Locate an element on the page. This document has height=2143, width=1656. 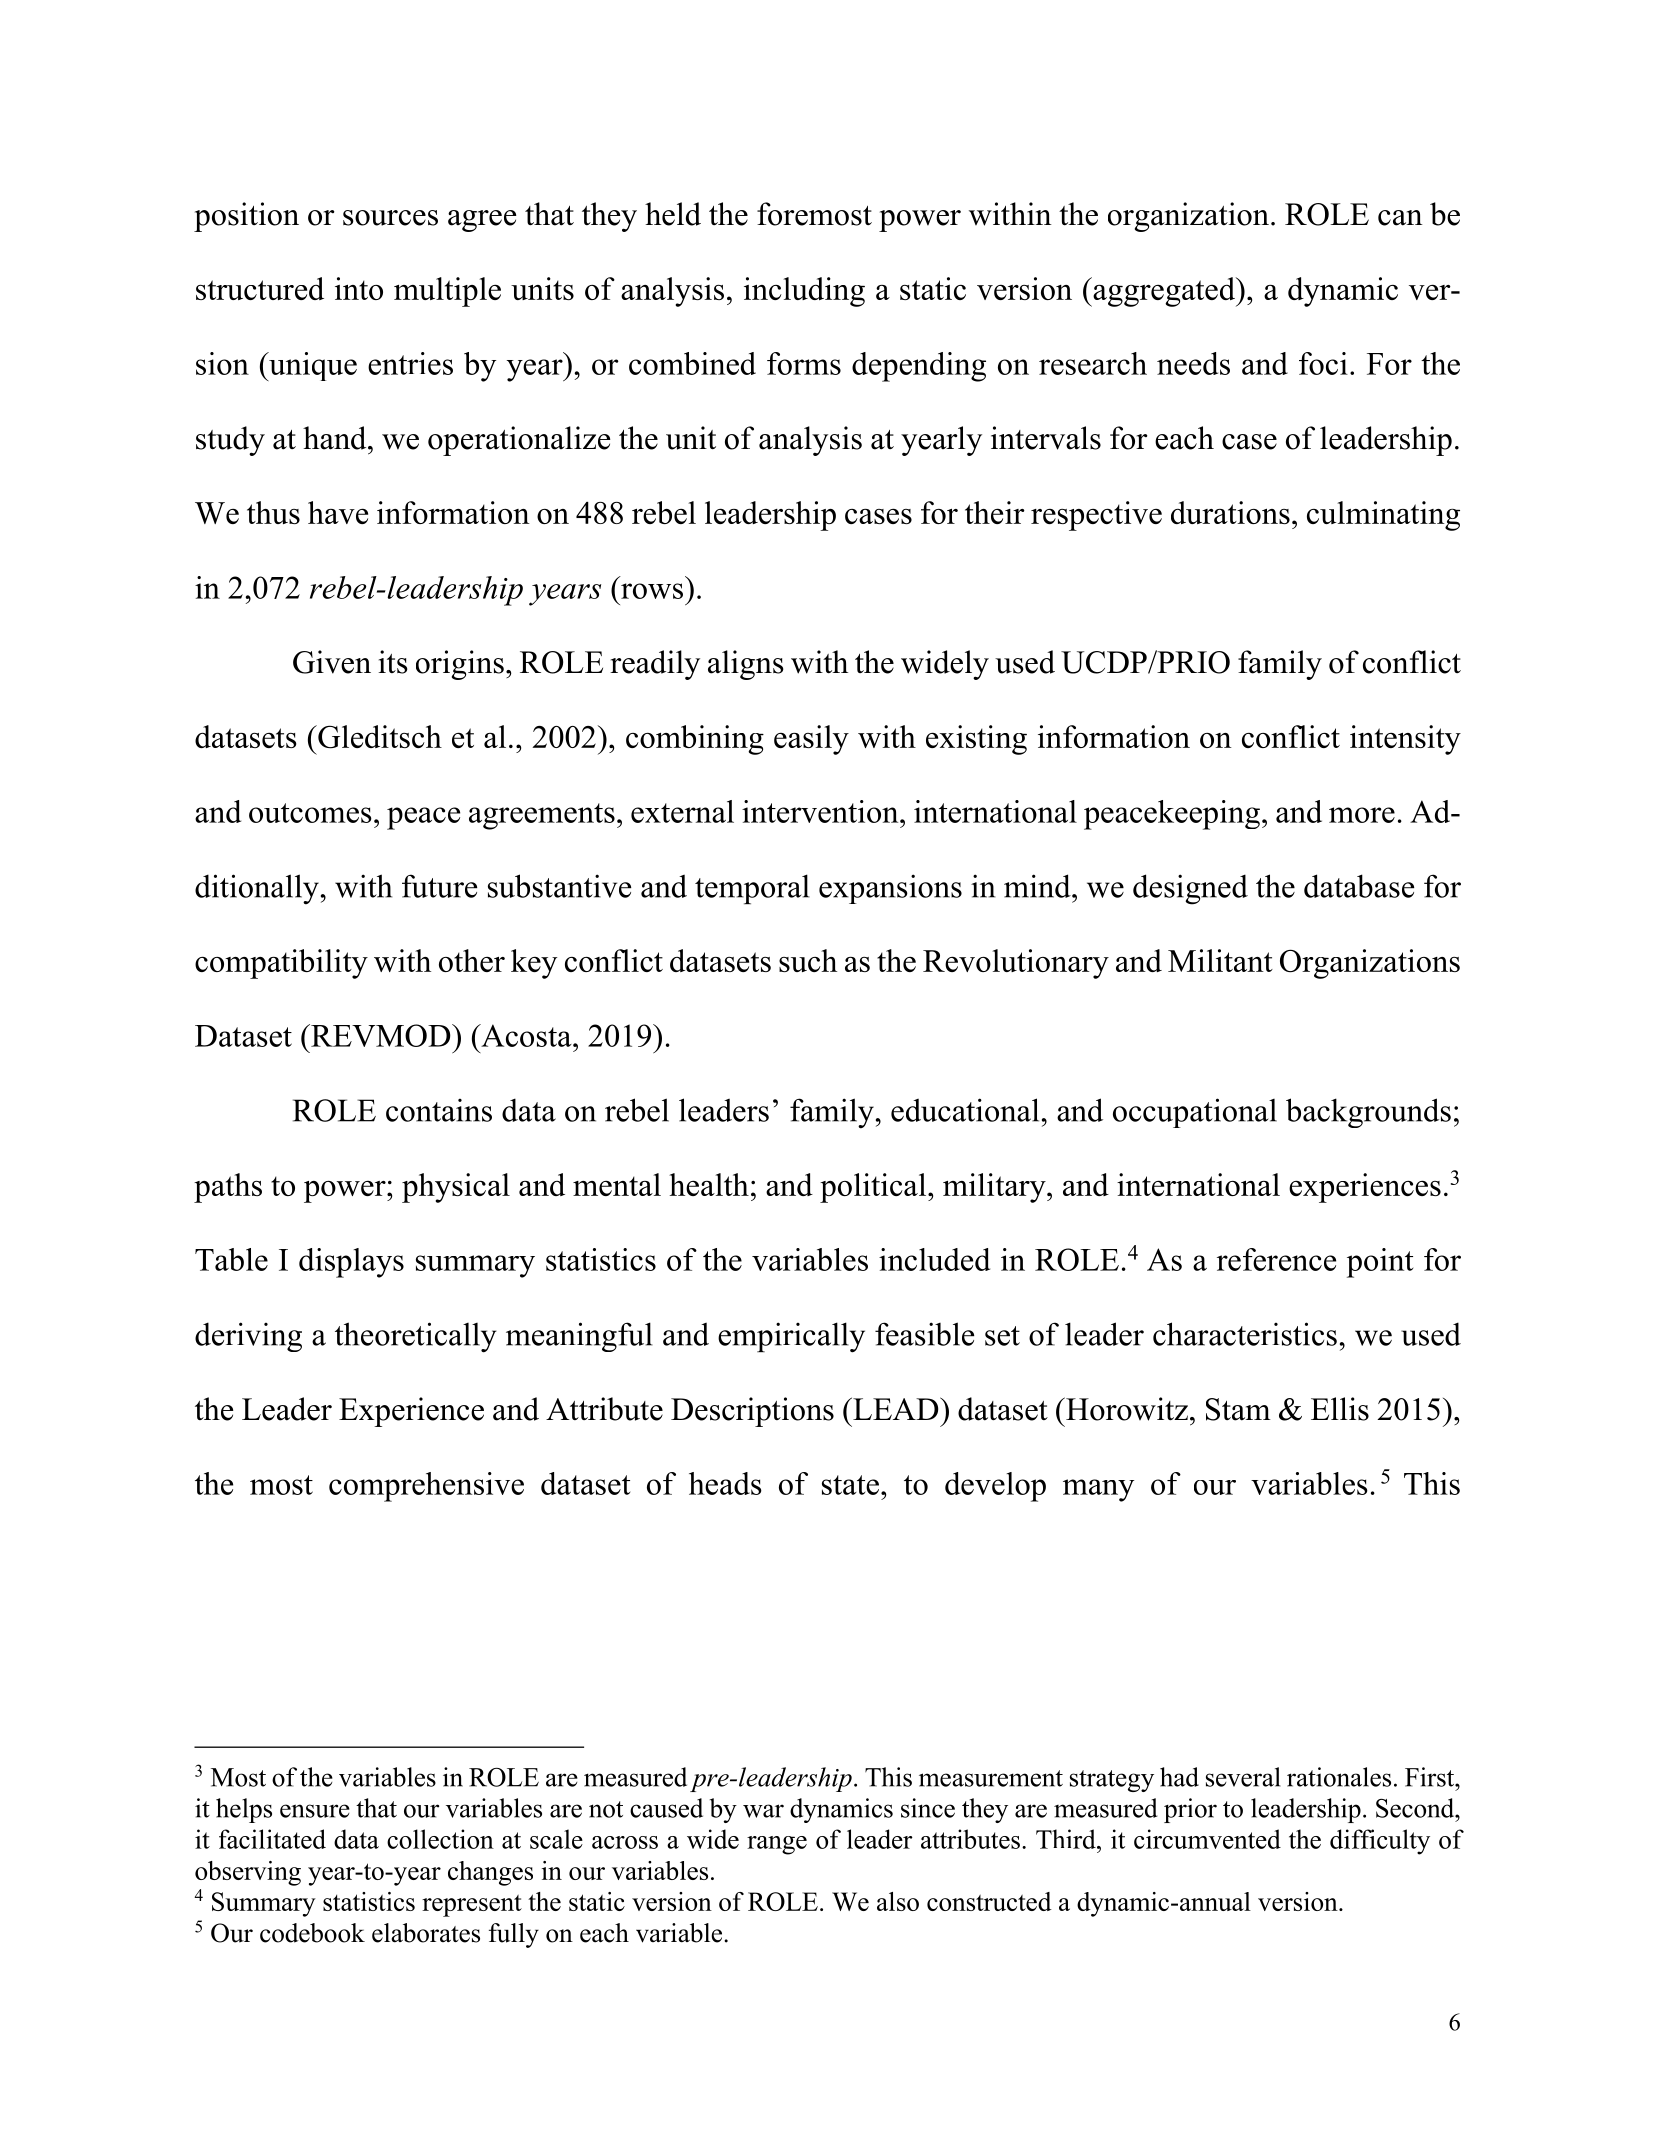
Given is located at coordinates (332, 662).
